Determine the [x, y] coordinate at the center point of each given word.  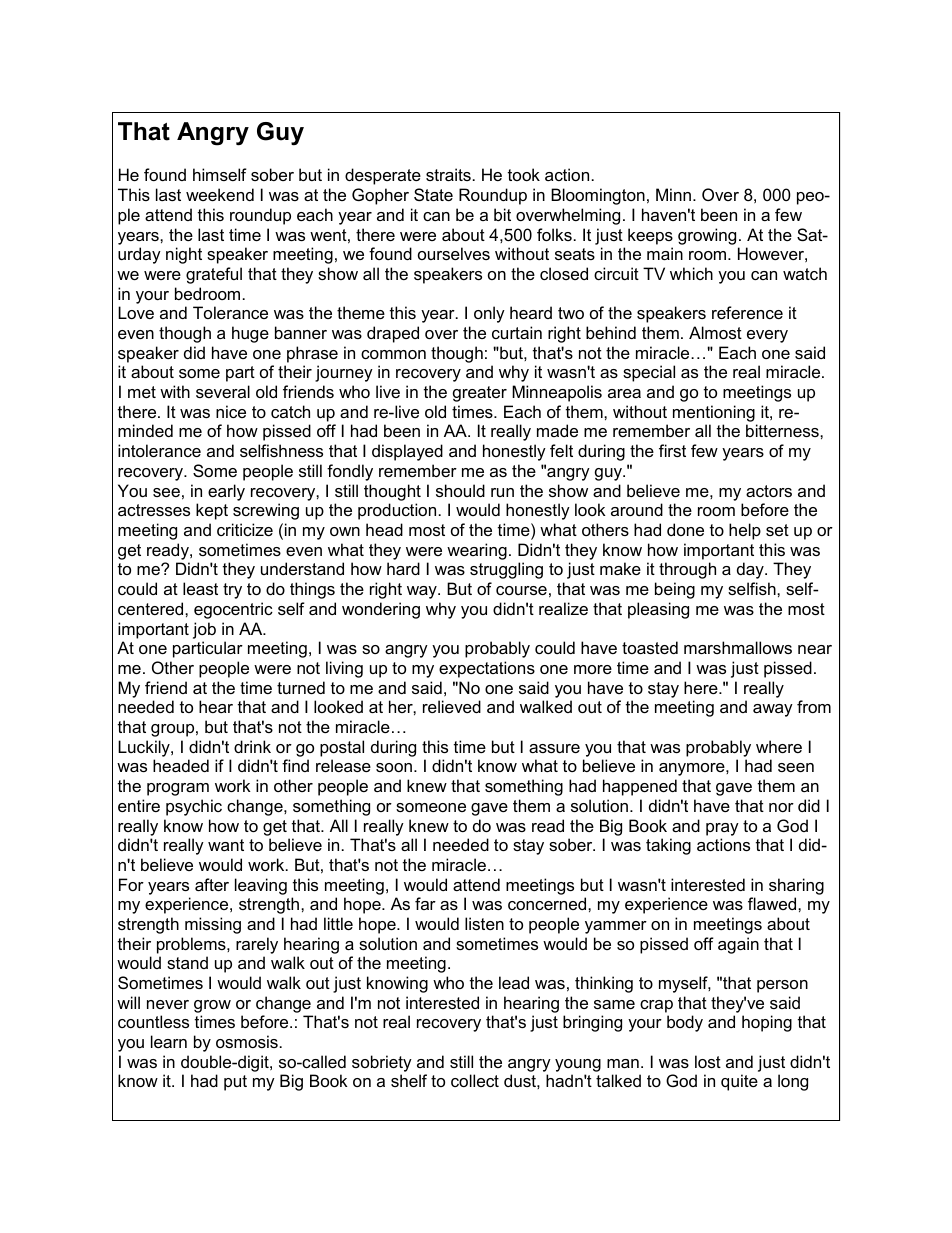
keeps [650, 236]
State [433, 194]
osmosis [247, 1041]
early [226, 492]
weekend [220, 194]
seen [796, 767]
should [460, 490]
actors [769, 491]
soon [394, 767]
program [178, 789]
